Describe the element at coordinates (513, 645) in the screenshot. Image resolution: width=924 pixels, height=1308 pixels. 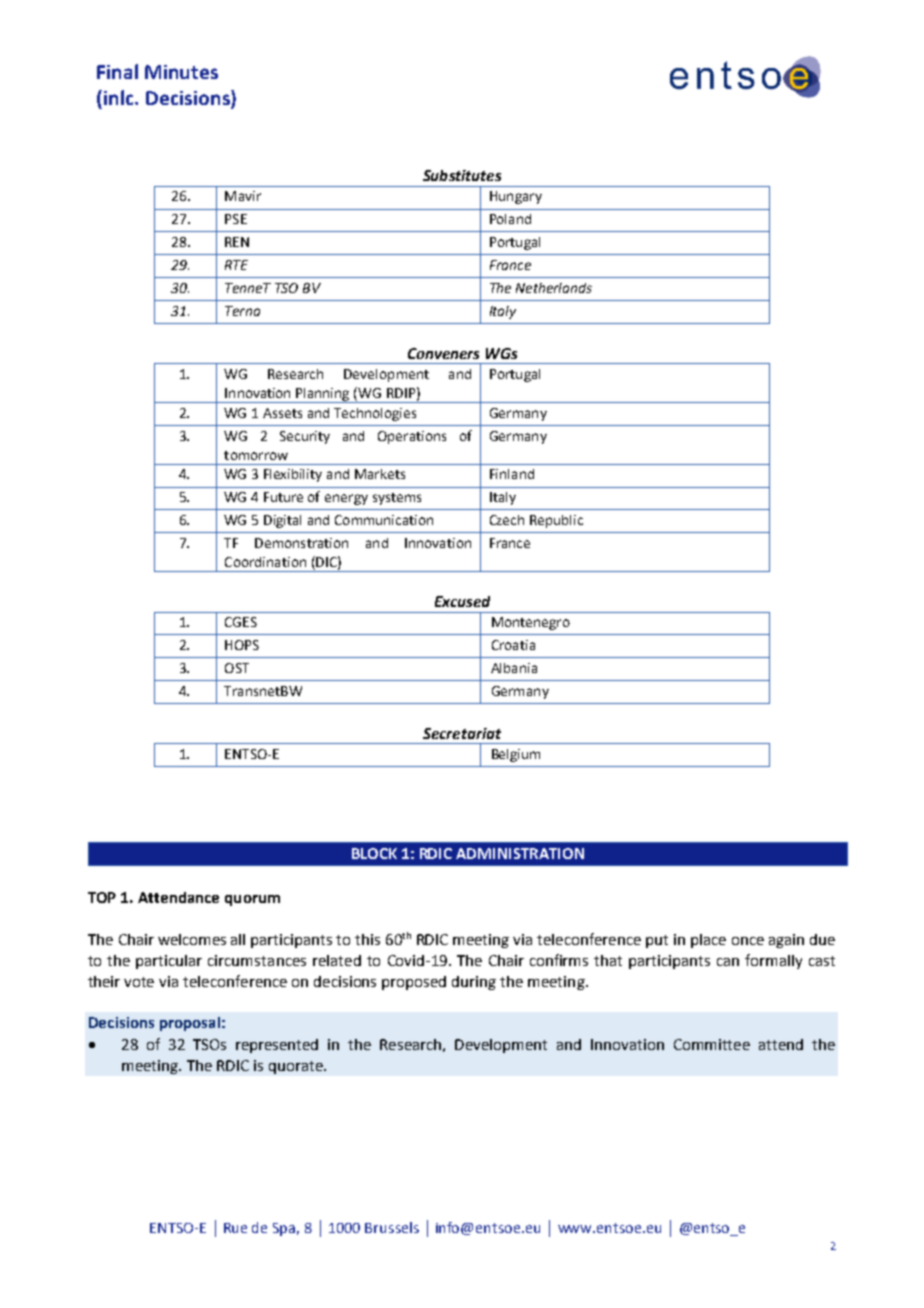
I see `Croatia` at that location.
